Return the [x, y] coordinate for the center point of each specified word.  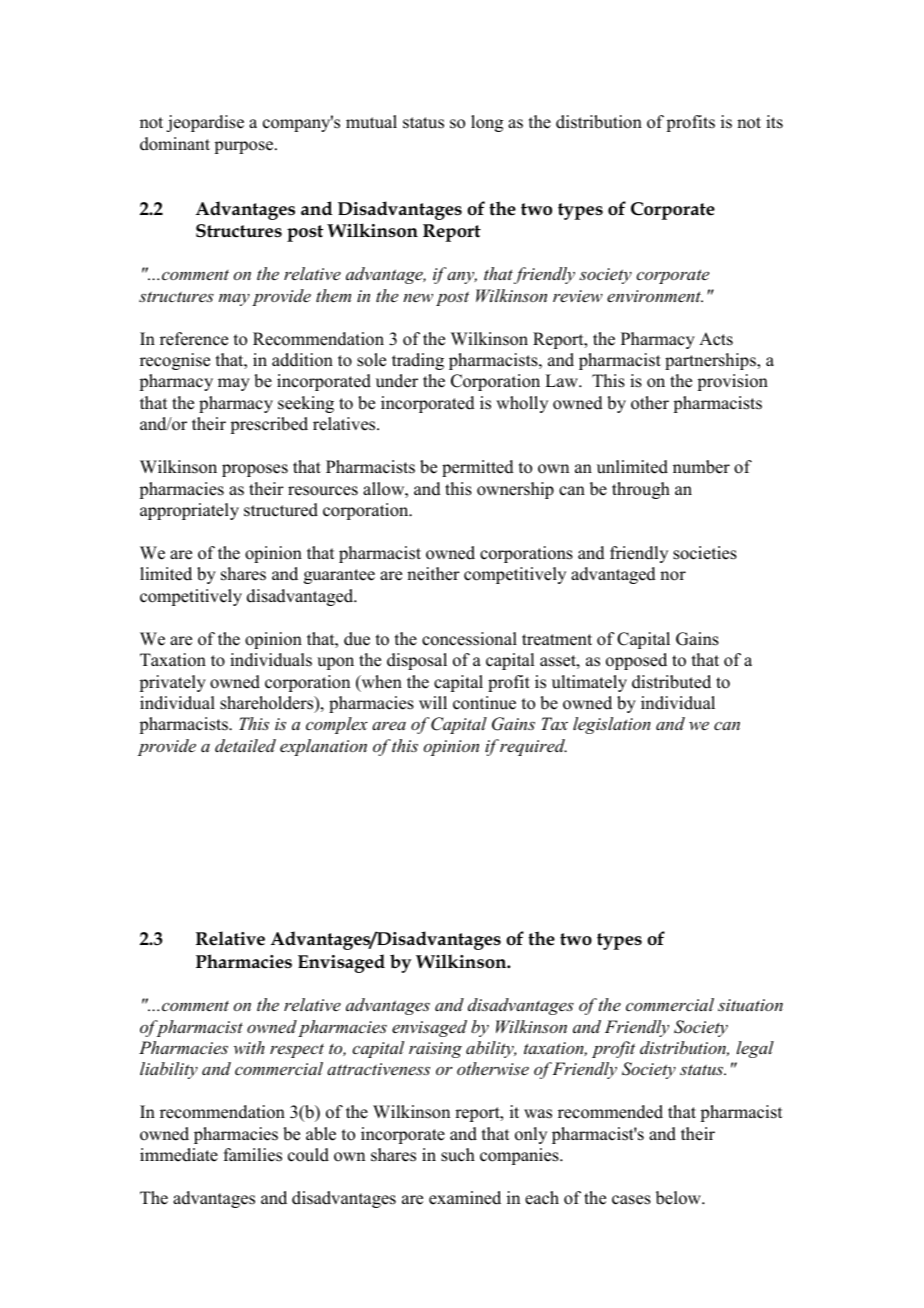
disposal [417, 661]
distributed [671, 682]
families [253, 1155]
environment [655, 296]
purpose [245, 147]
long [487, 123]
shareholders [268, 704]
